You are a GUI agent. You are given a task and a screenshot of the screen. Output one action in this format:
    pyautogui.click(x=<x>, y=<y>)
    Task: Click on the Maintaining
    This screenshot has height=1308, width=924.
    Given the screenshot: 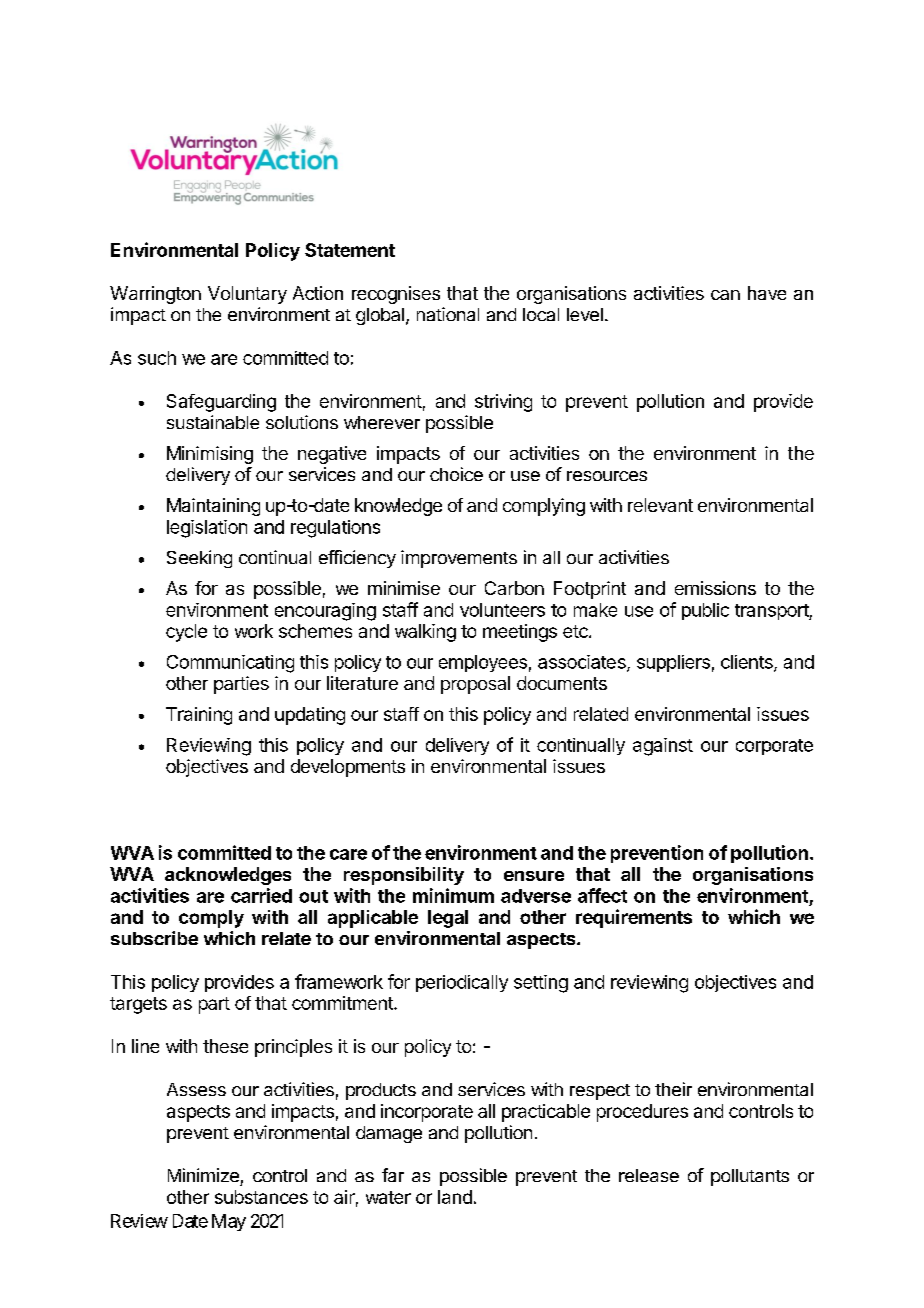 What is the action you would take?
    pyautogui.click(x=213, y=507)
